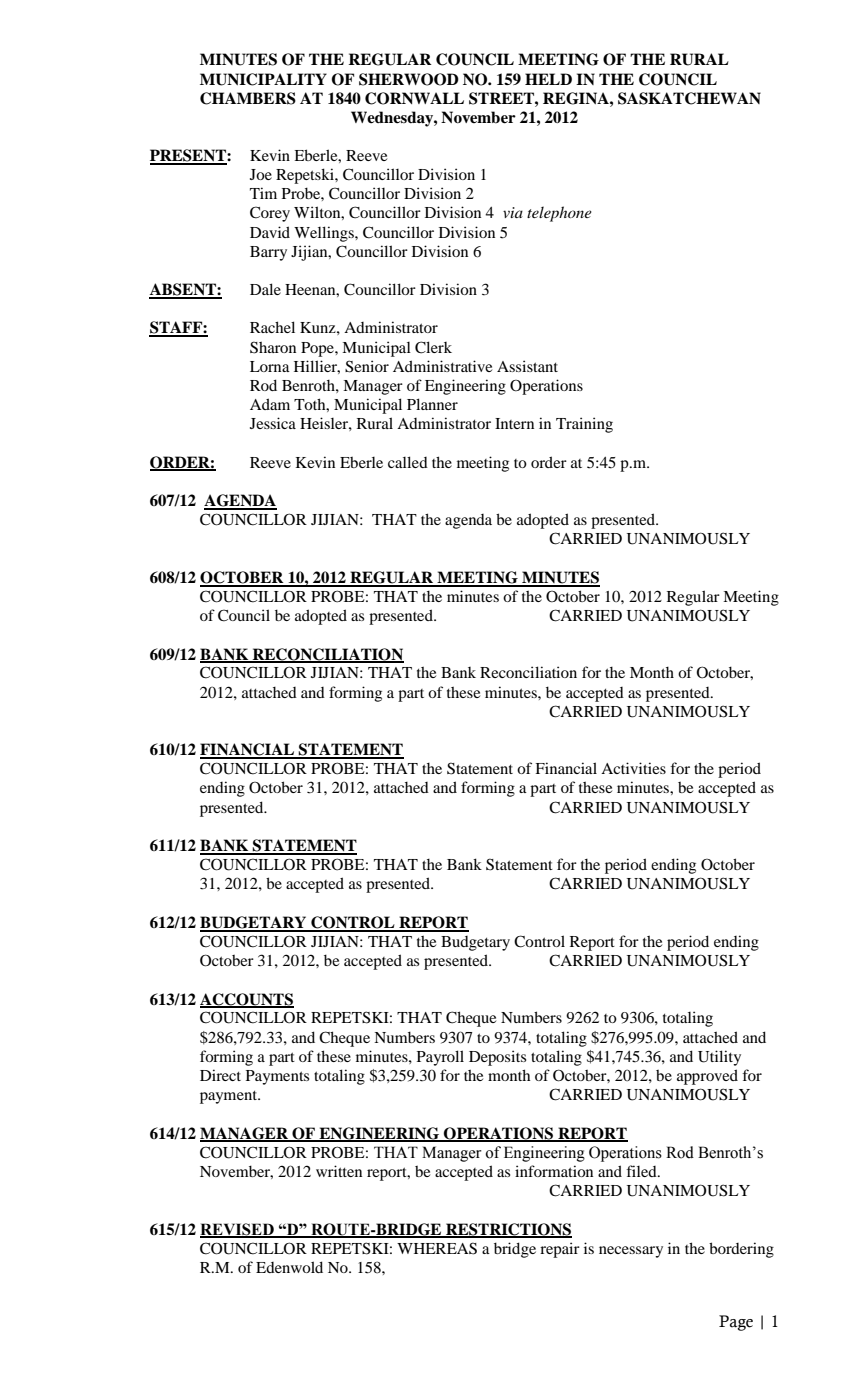 This image has height=1400, width=849. What do you see at coordinates (238, 1230) in the image?
I see `REVISED` at bounding box center [238, 1230].
